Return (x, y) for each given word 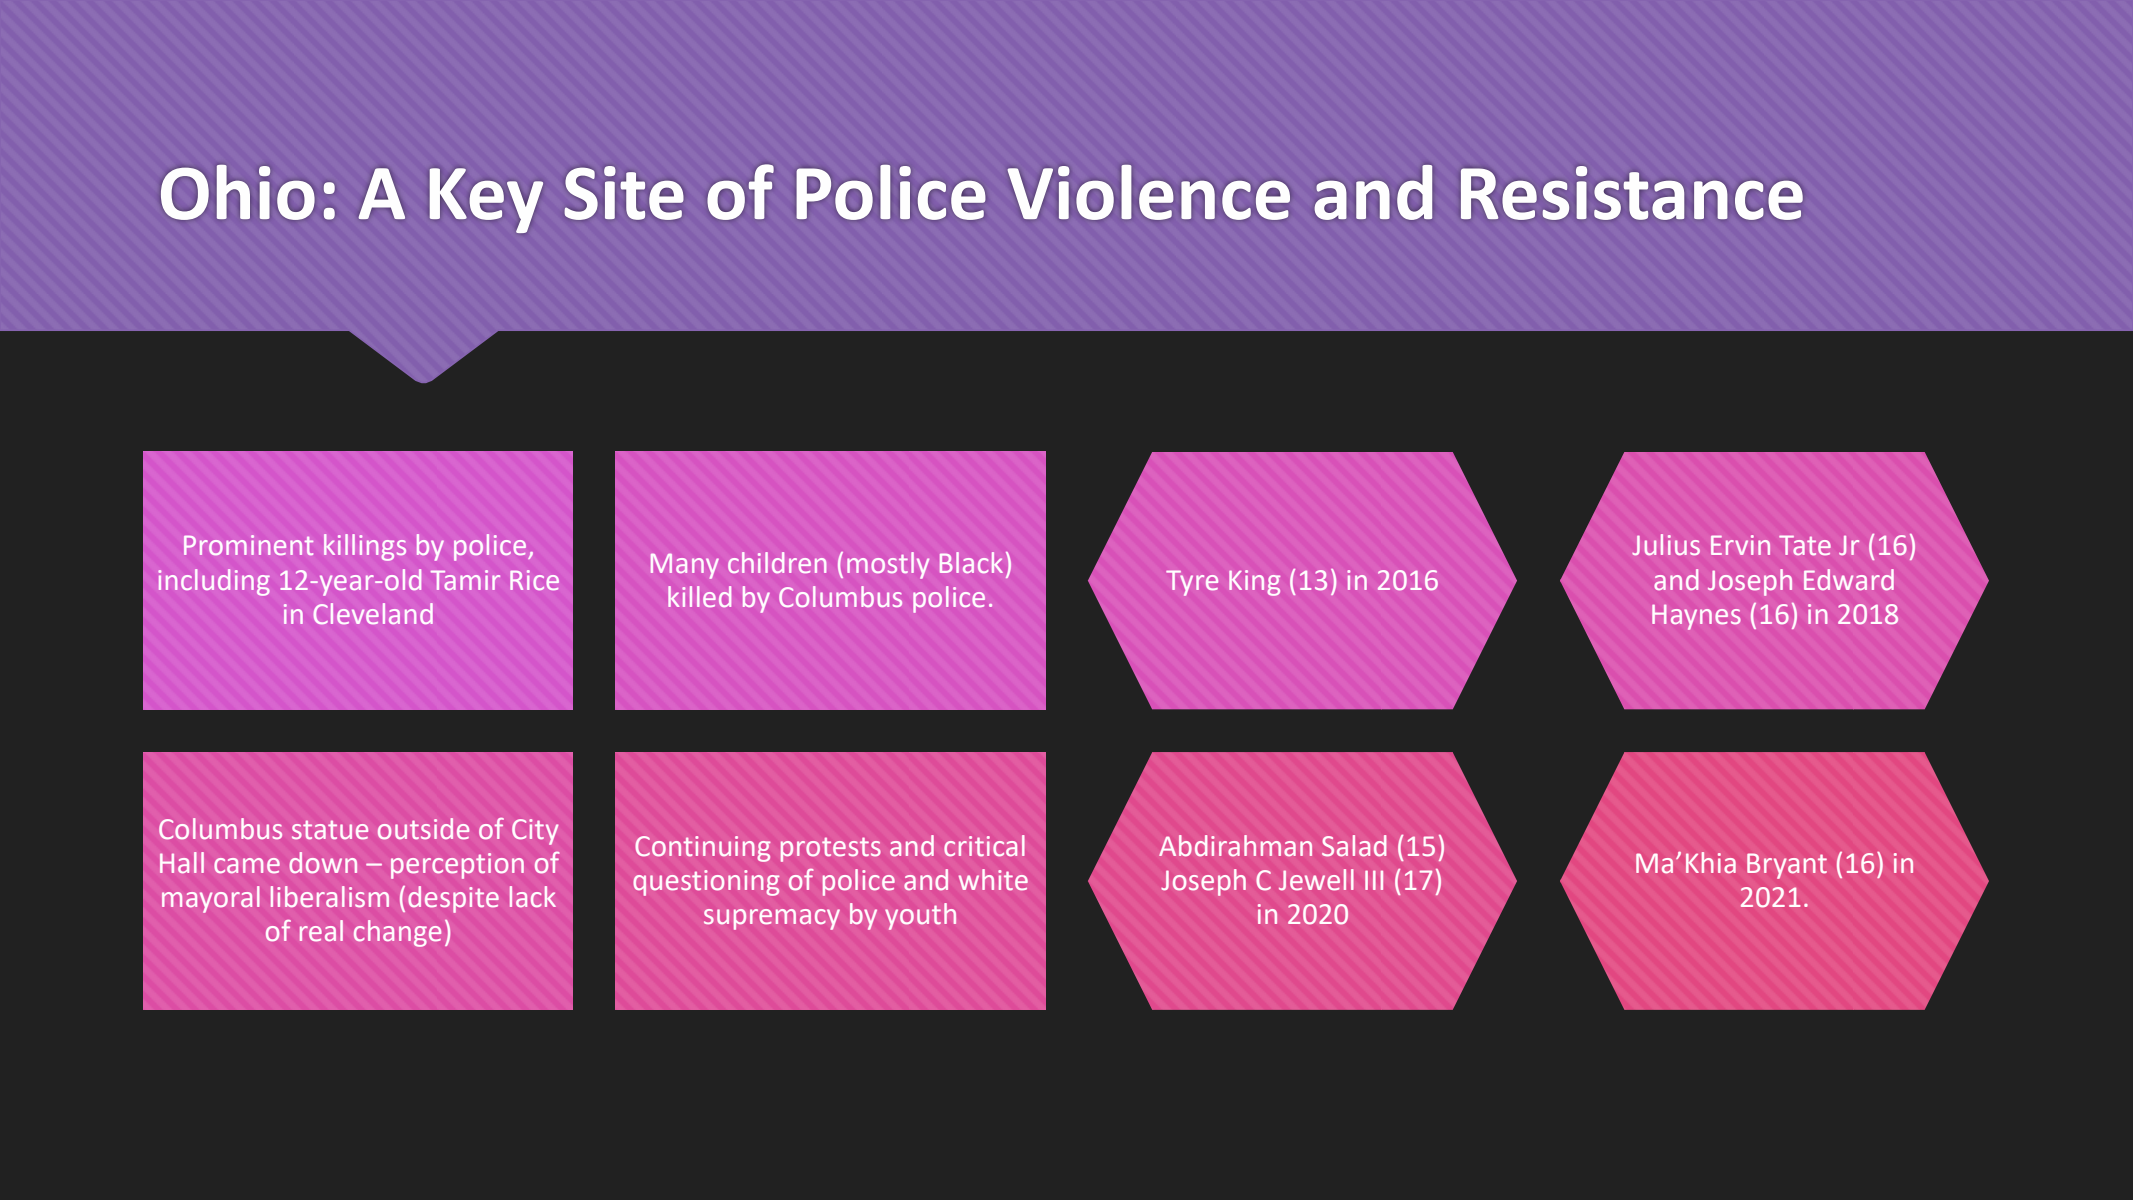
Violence (1149, 192)
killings (365, 547)
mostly (888, 565)
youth (920, 916)
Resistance (1632, 193)
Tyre (1192, 583)
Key (486, 200)
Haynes (1696, 617)
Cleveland (373, 613)
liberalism (330, 897)
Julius (1666, 544)
